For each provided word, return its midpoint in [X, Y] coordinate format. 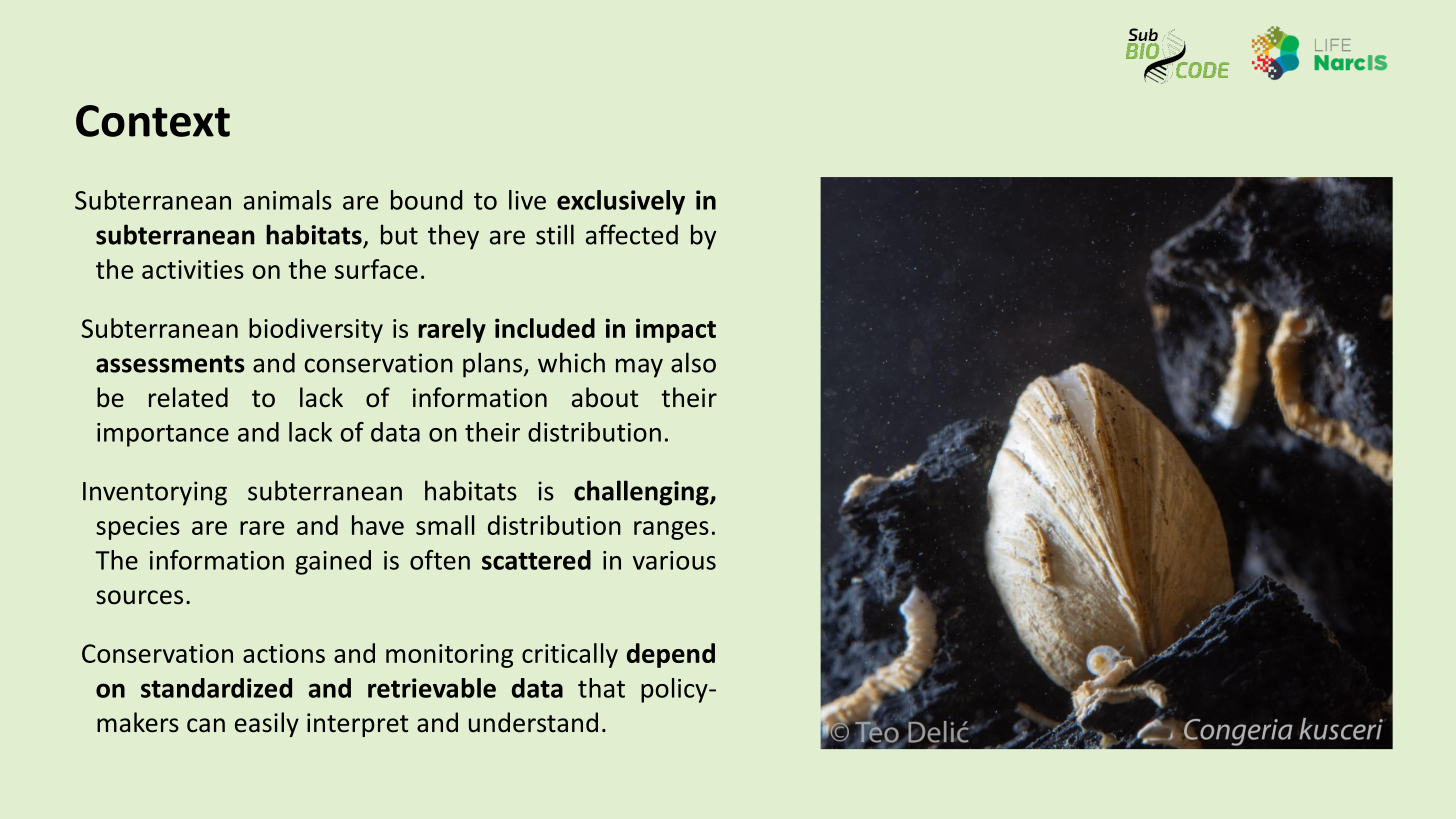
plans [492, 365]
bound [427, 200]
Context [153, 121]
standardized [216, 688]
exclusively [621, 202]
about [605, 397]
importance [163, 435]
